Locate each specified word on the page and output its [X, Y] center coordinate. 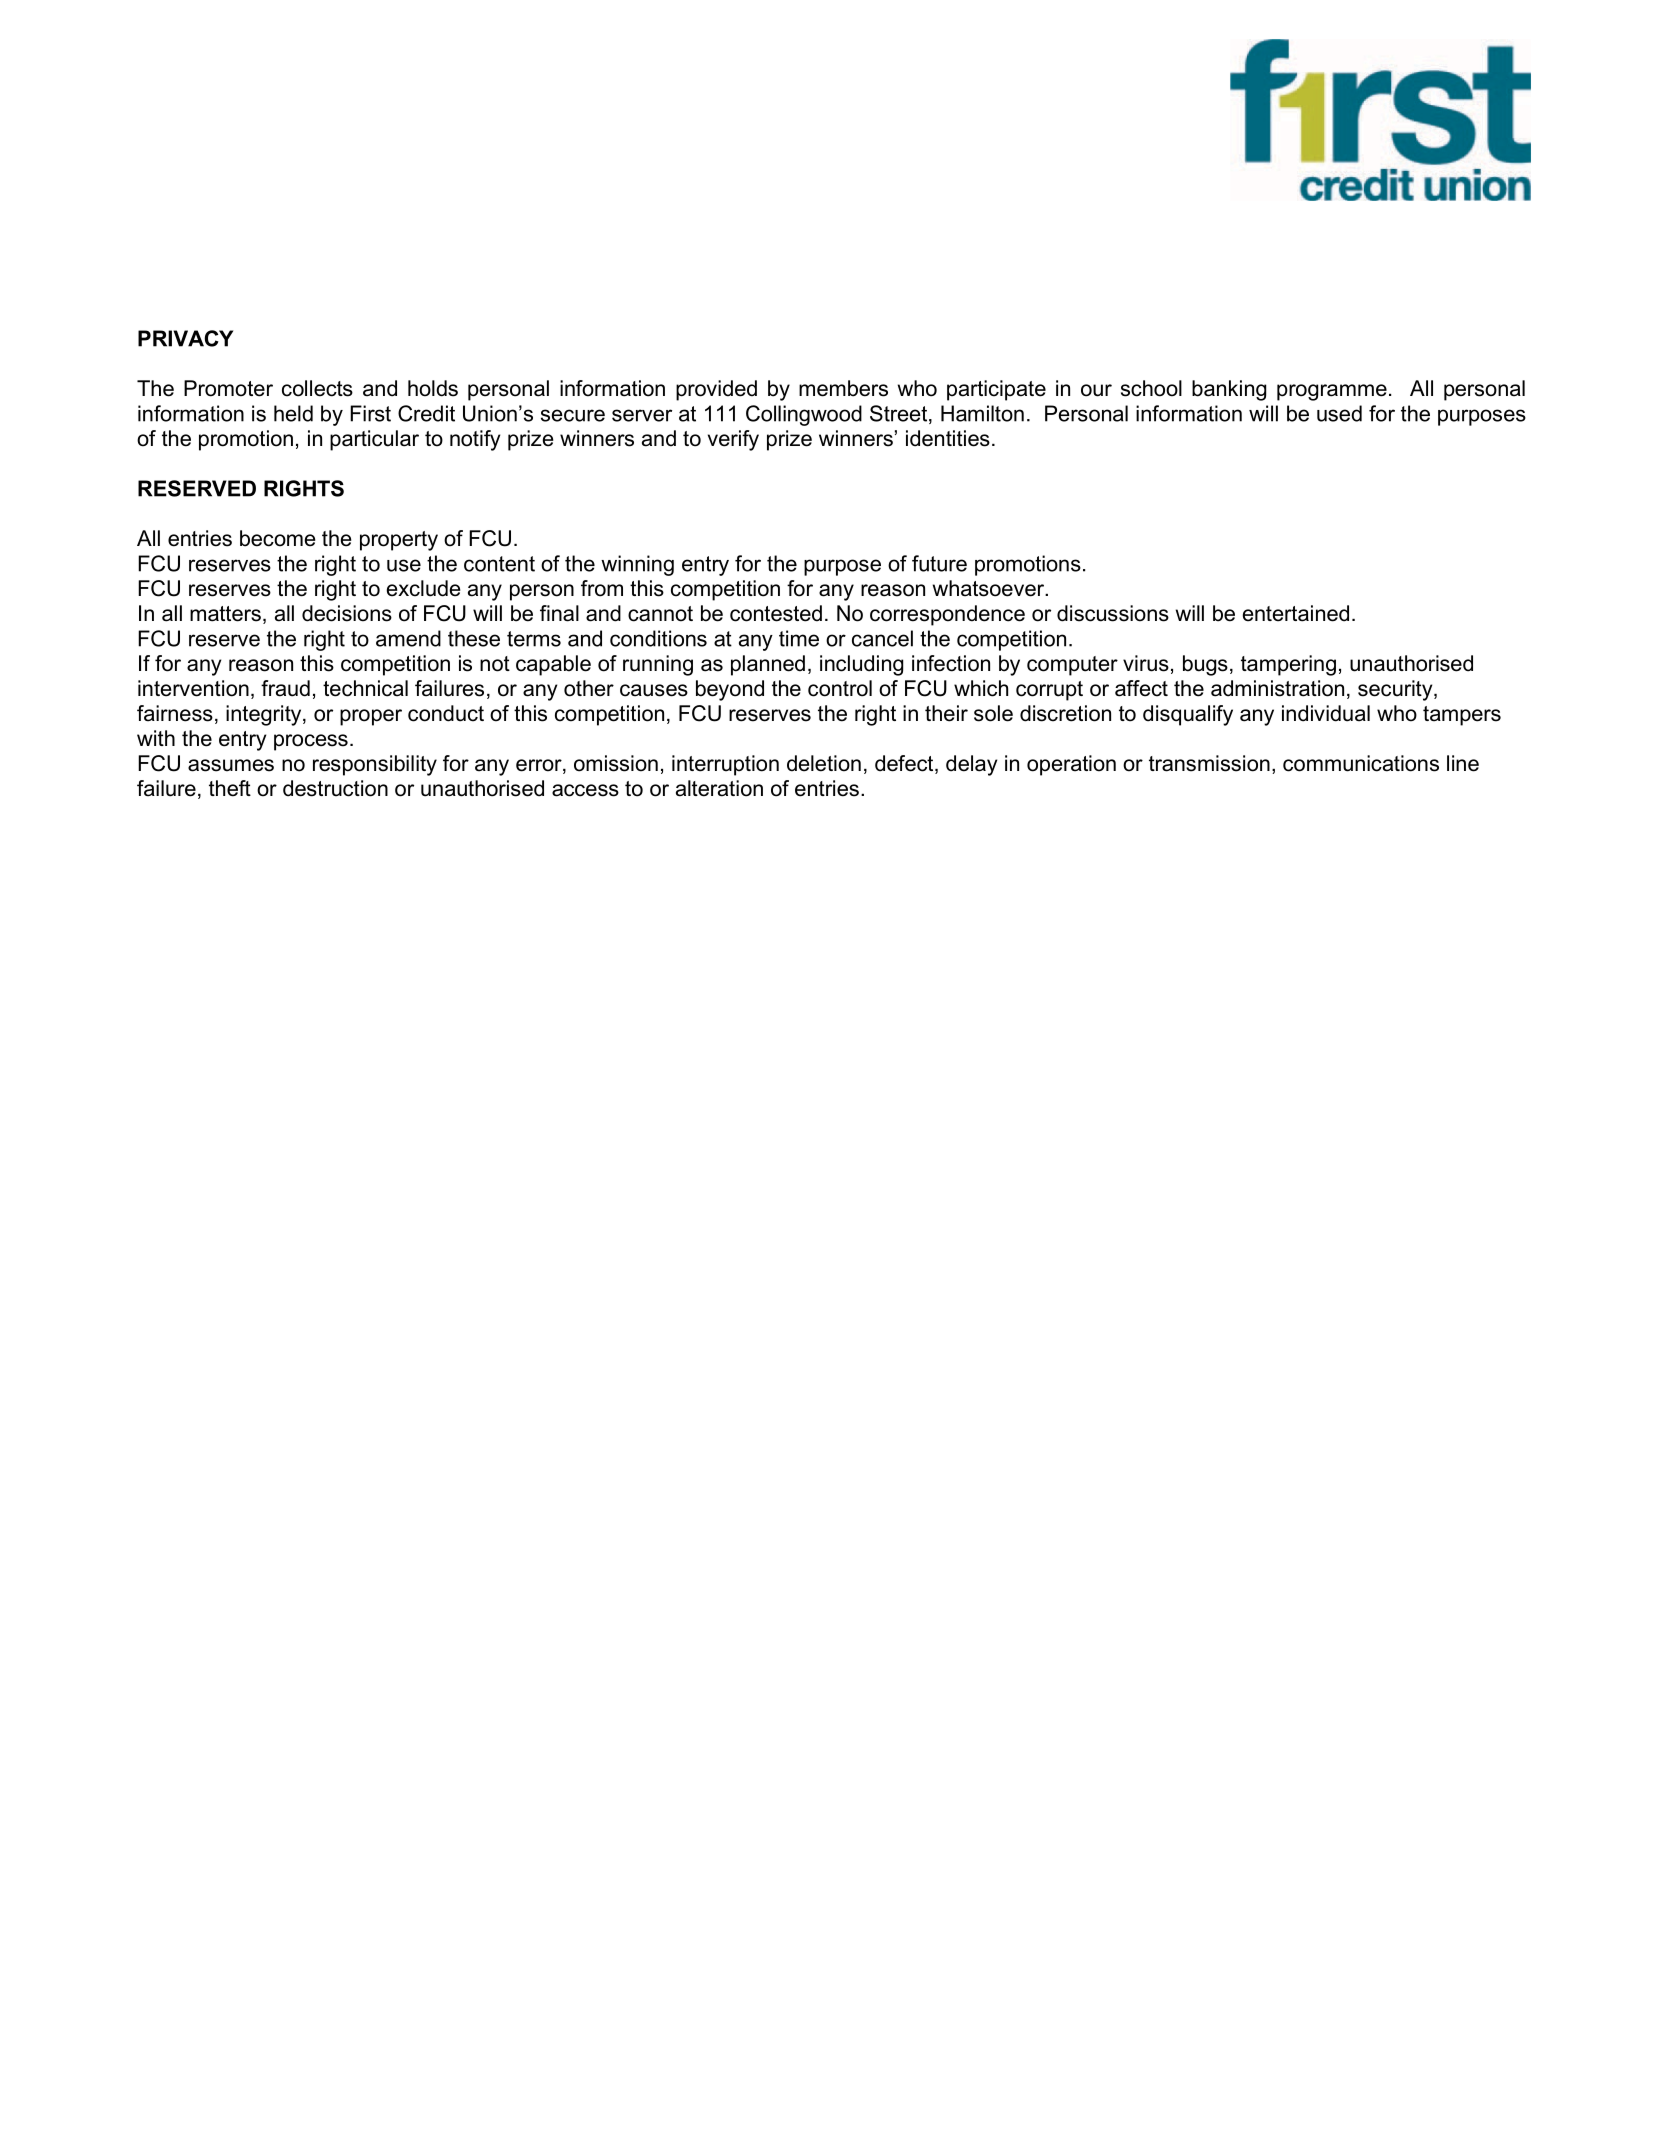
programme [1332, 392]
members [843, 388]
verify [733, 440]
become [277, 538]
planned [768, 665]
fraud [285, 688]
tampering [1288, 665]
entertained [1296, 613]
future [939, 563]
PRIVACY [185, 338]
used [1339, 413]
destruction [335, 788]
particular [374, 440]
